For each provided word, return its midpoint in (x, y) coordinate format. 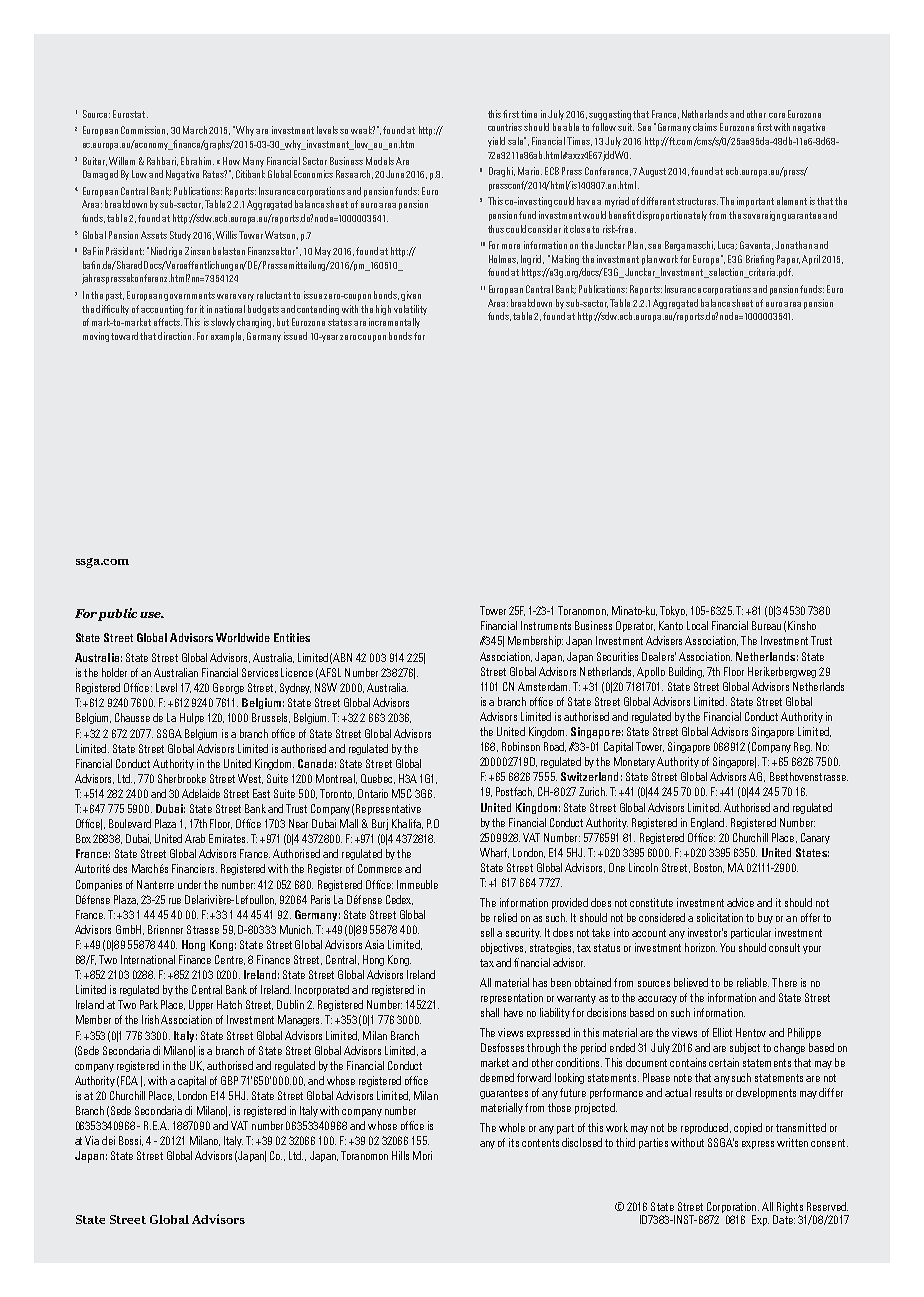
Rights (790, 1207)
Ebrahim (197, 161)
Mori (422, 1155)
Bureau (766, 625)
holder (114, 672)
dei (108, 1140)
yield (496, 142)
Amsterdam (544, 686)
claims (705, 127)
